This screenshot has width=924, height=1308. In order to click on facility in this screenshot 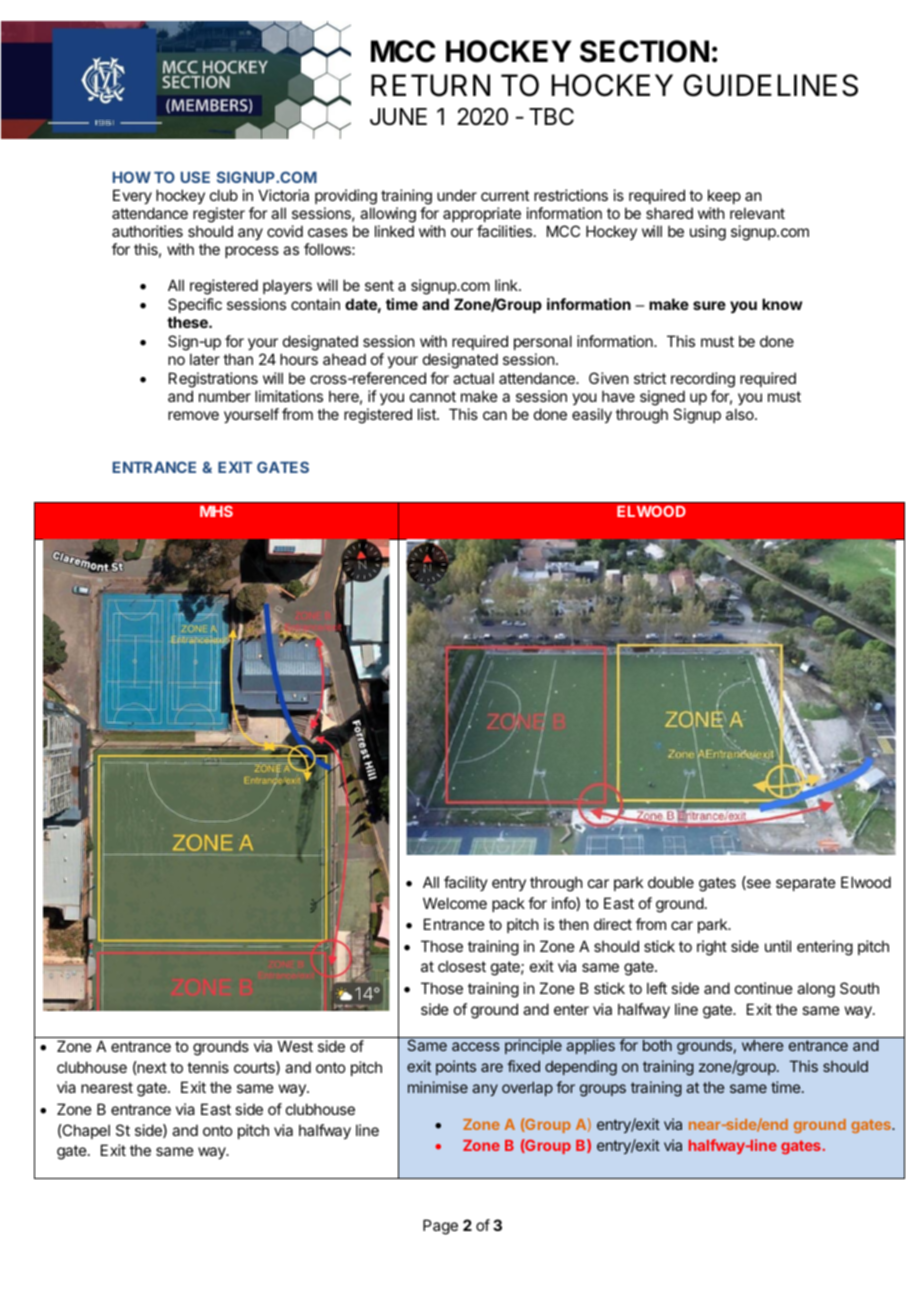, I will do `click(466, 883)`.
